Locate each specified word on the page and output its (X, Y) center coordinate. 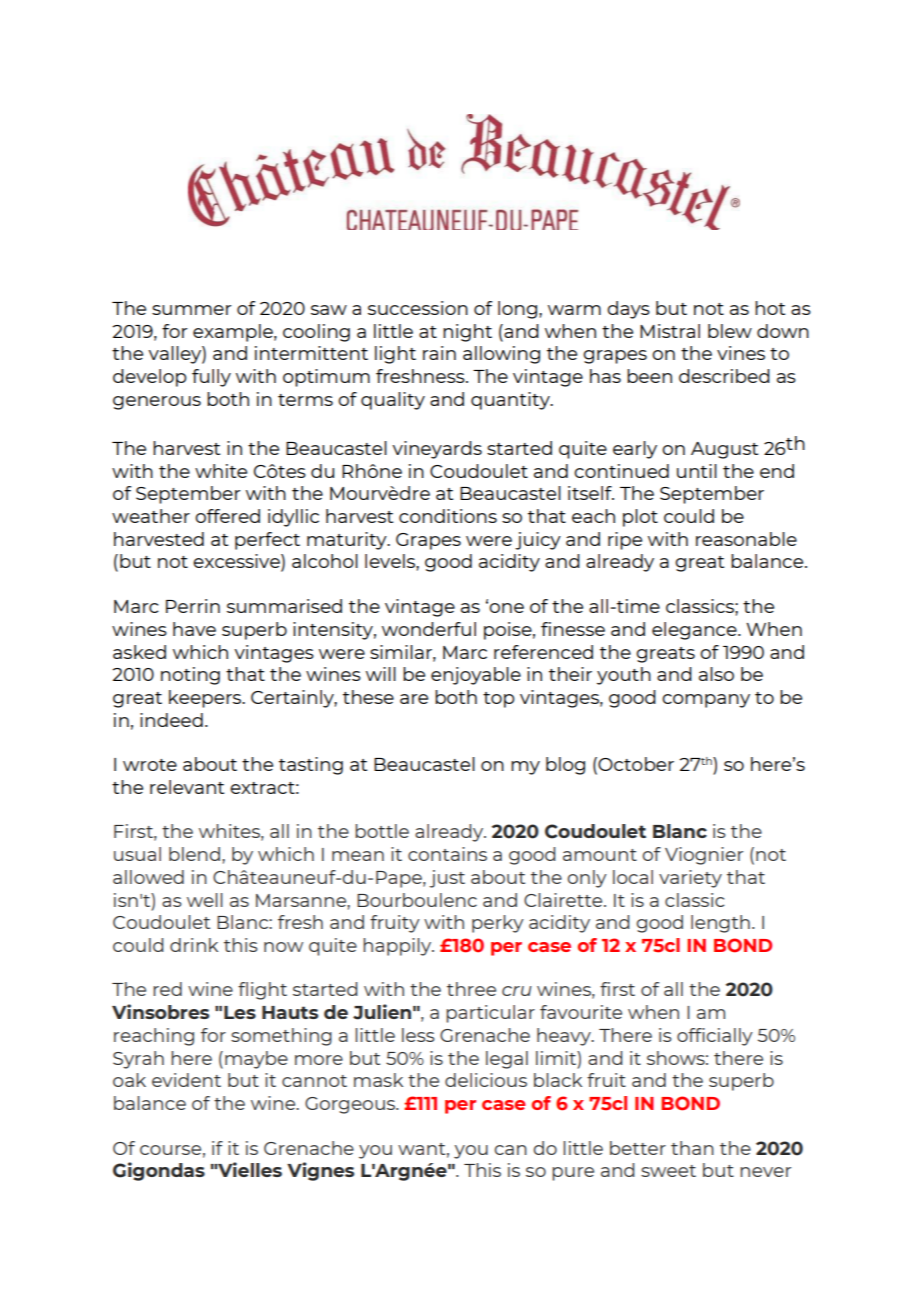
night (467, 333)
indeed (171, 720)
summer (192, 310)
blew (730, 331)
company (706, 701)
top (498, 700)
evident (186, 1080)
